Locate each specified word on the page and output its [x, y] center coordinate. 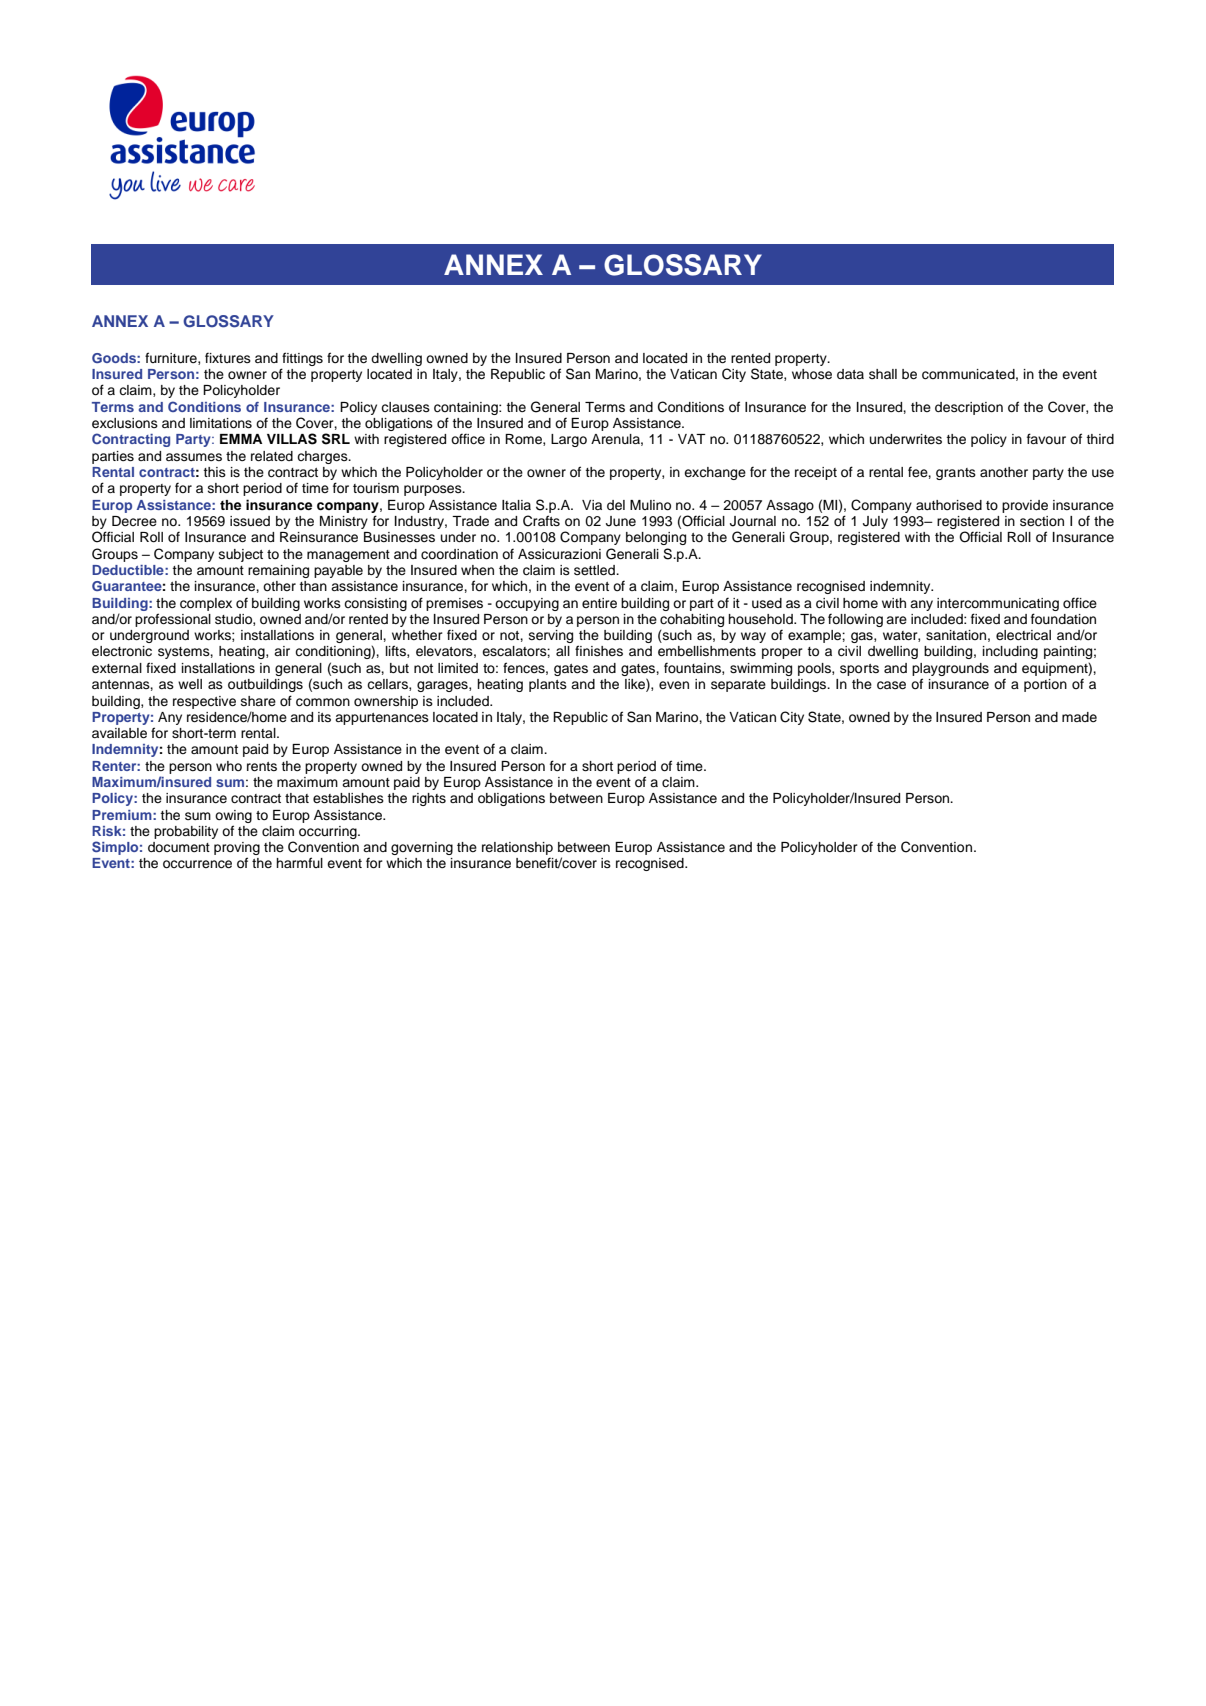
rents [262, 766]
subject [241, 555]
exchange [715, 473]
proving [237, 850]
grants [956, 474]
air [282, 651]
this [214, 472]
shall [883, 374]
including [1010, 652]
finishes [599, 650]
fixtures [228, 358]
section [1042, 521]
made [1079, 717]
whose [812, 374]
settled [595, 570]
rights [429, 799]
